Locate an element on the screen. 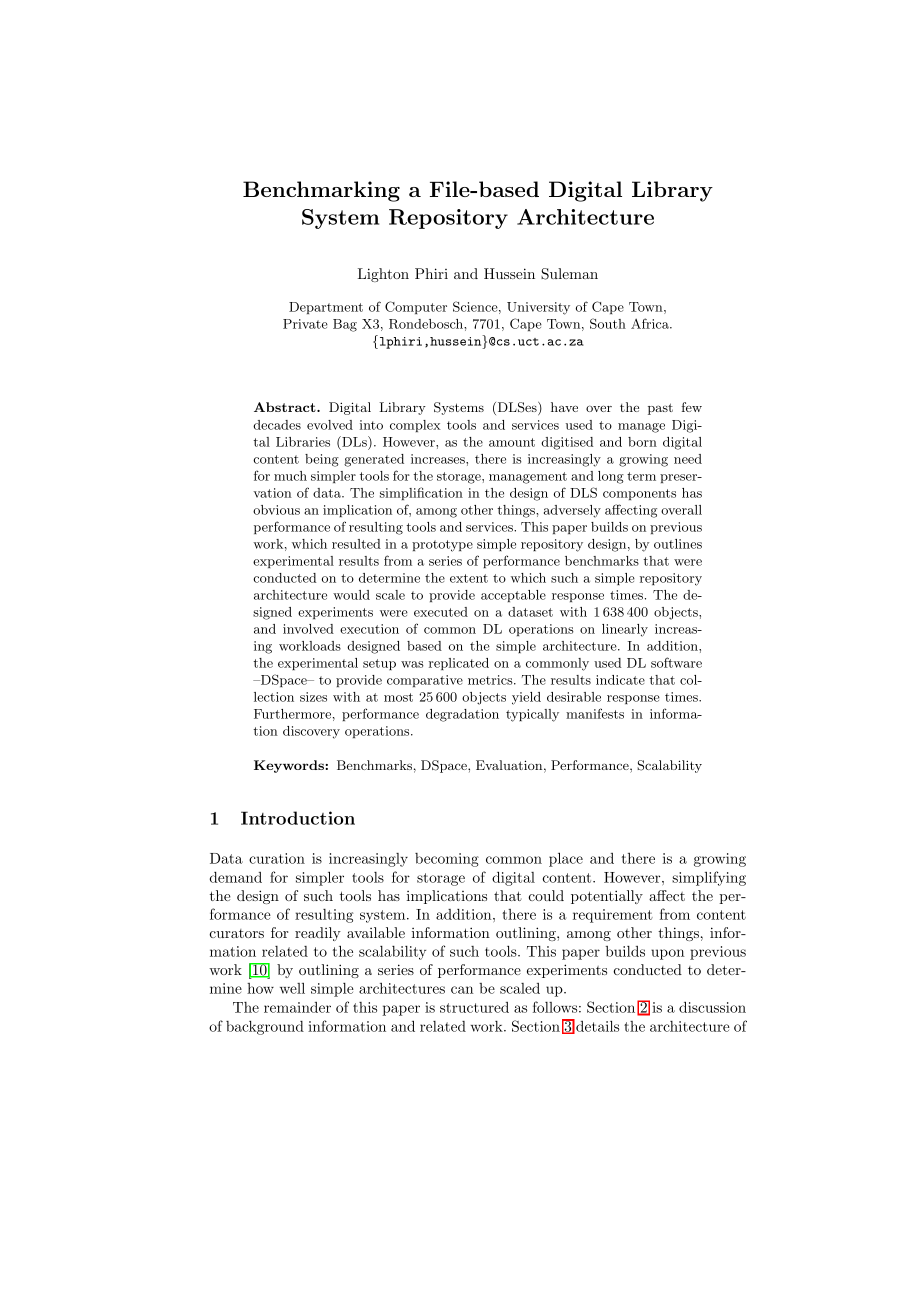  involved is located at coordinates (308, 629).
